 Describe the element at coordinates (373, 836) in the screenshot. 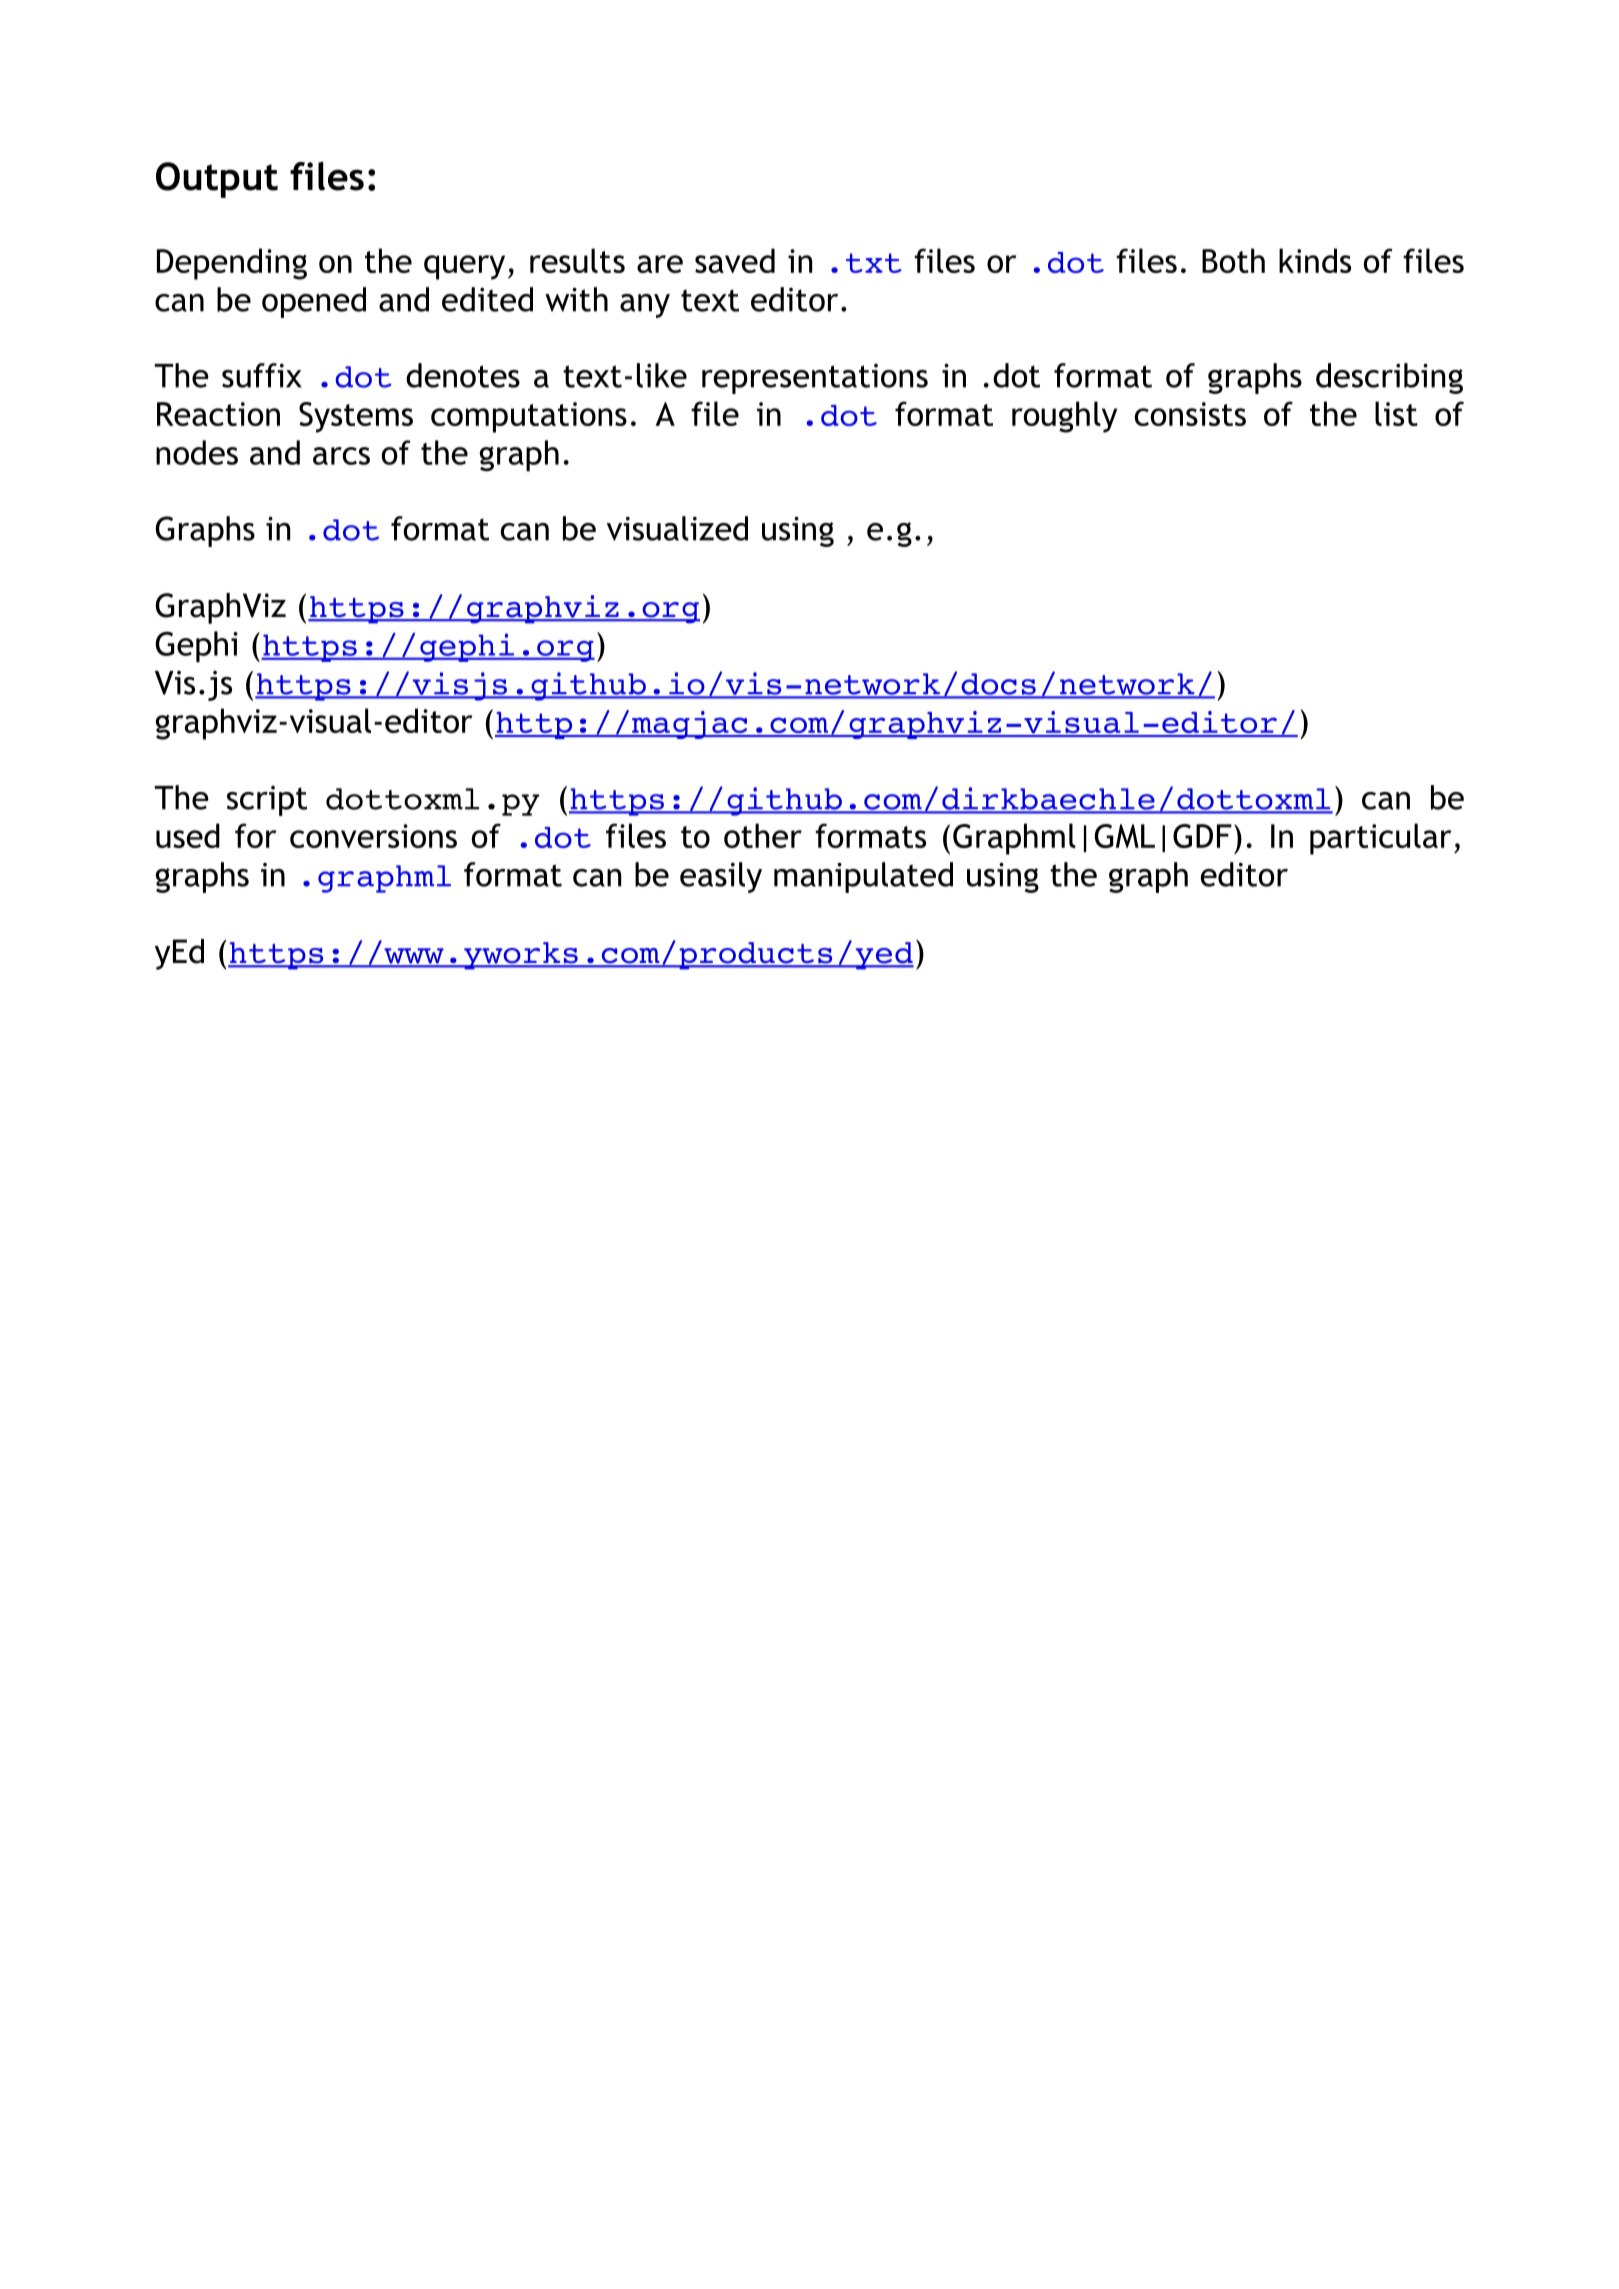

I see `conversions` at that location.
